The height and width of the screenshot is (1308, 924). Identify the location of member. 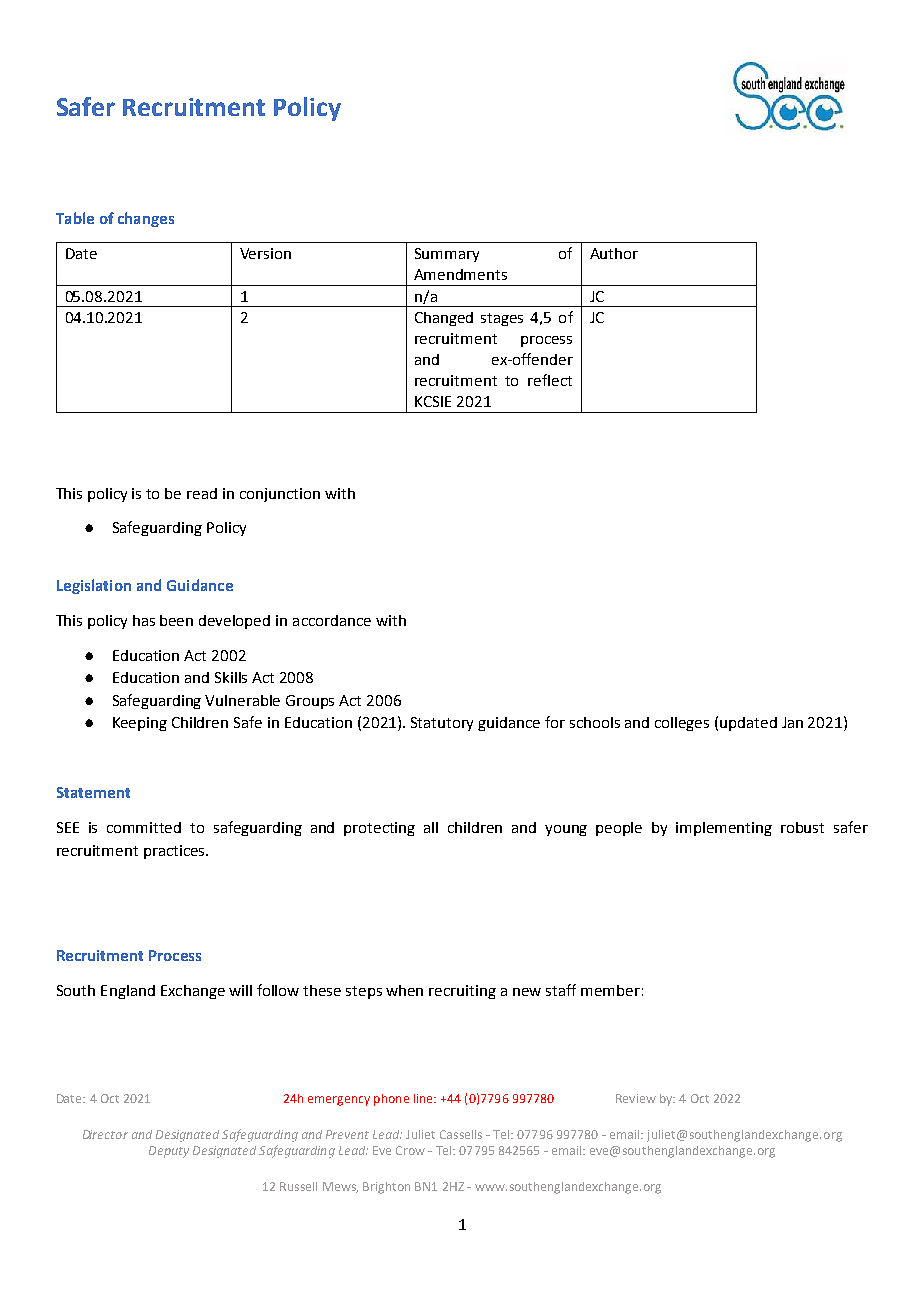
(610, 990).
